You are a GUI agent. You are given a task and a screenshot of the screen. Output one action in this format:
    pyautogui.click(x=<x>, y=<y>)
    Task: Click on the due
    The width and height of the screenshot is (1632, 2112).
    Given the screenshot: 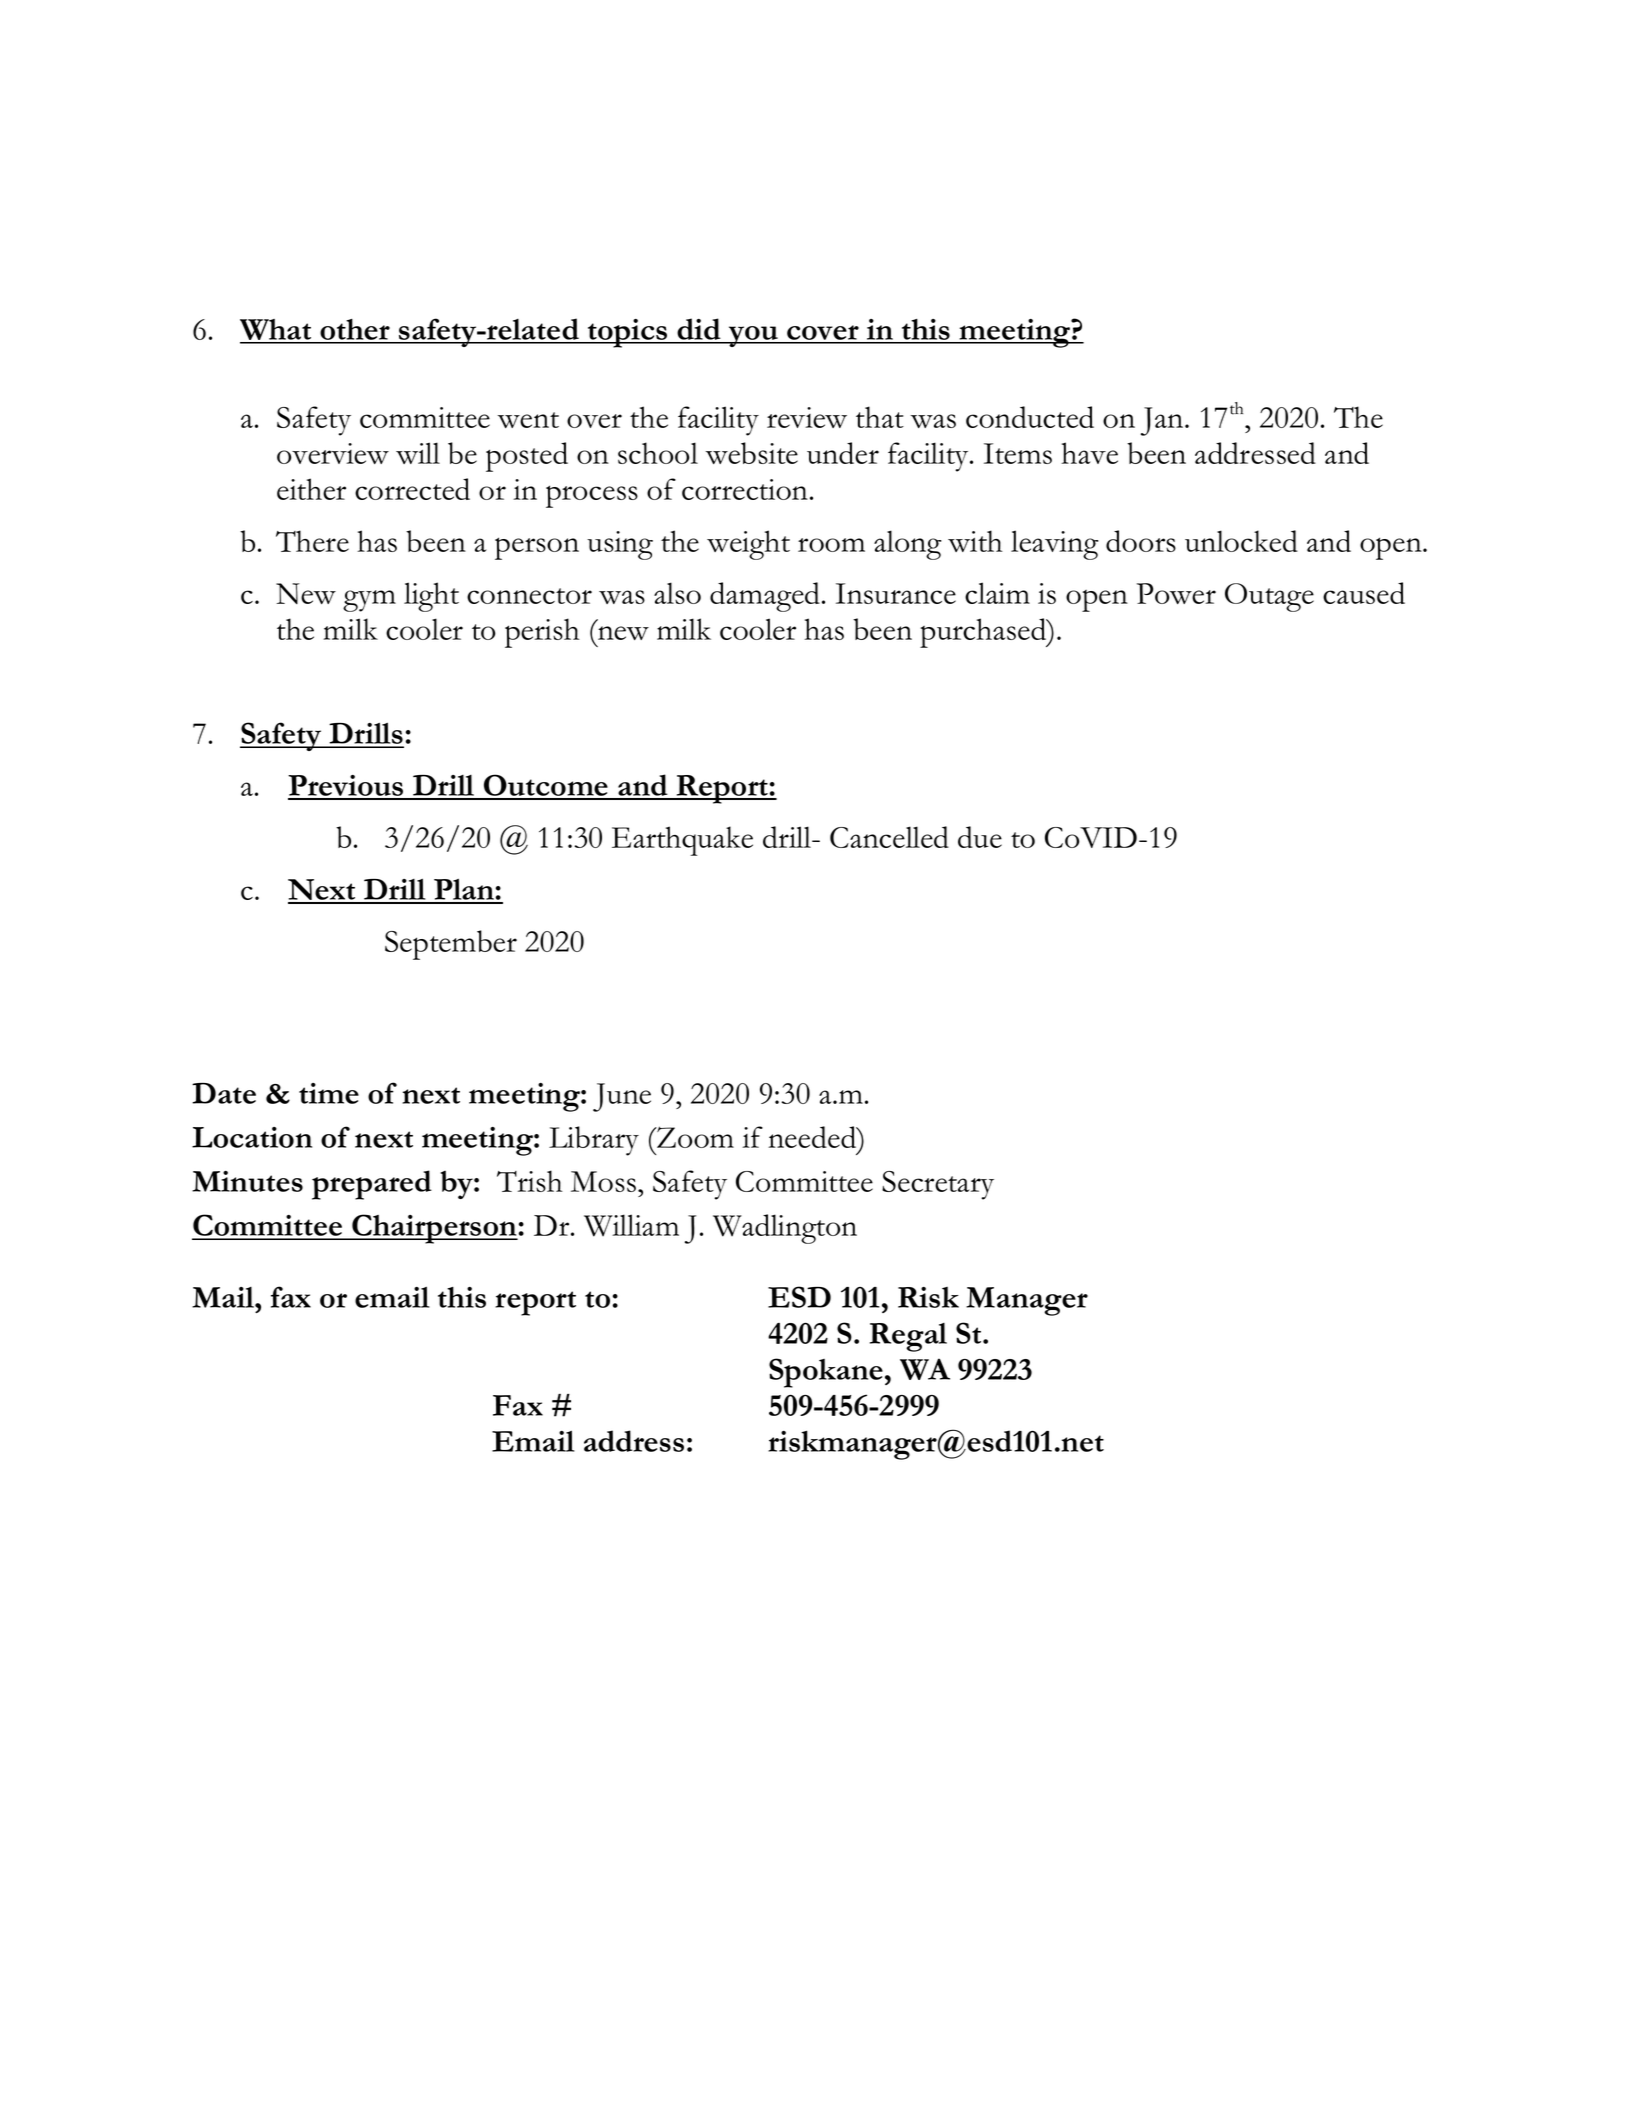 What is the action you would take?
    pyautogui.click(x=980, y=837)
